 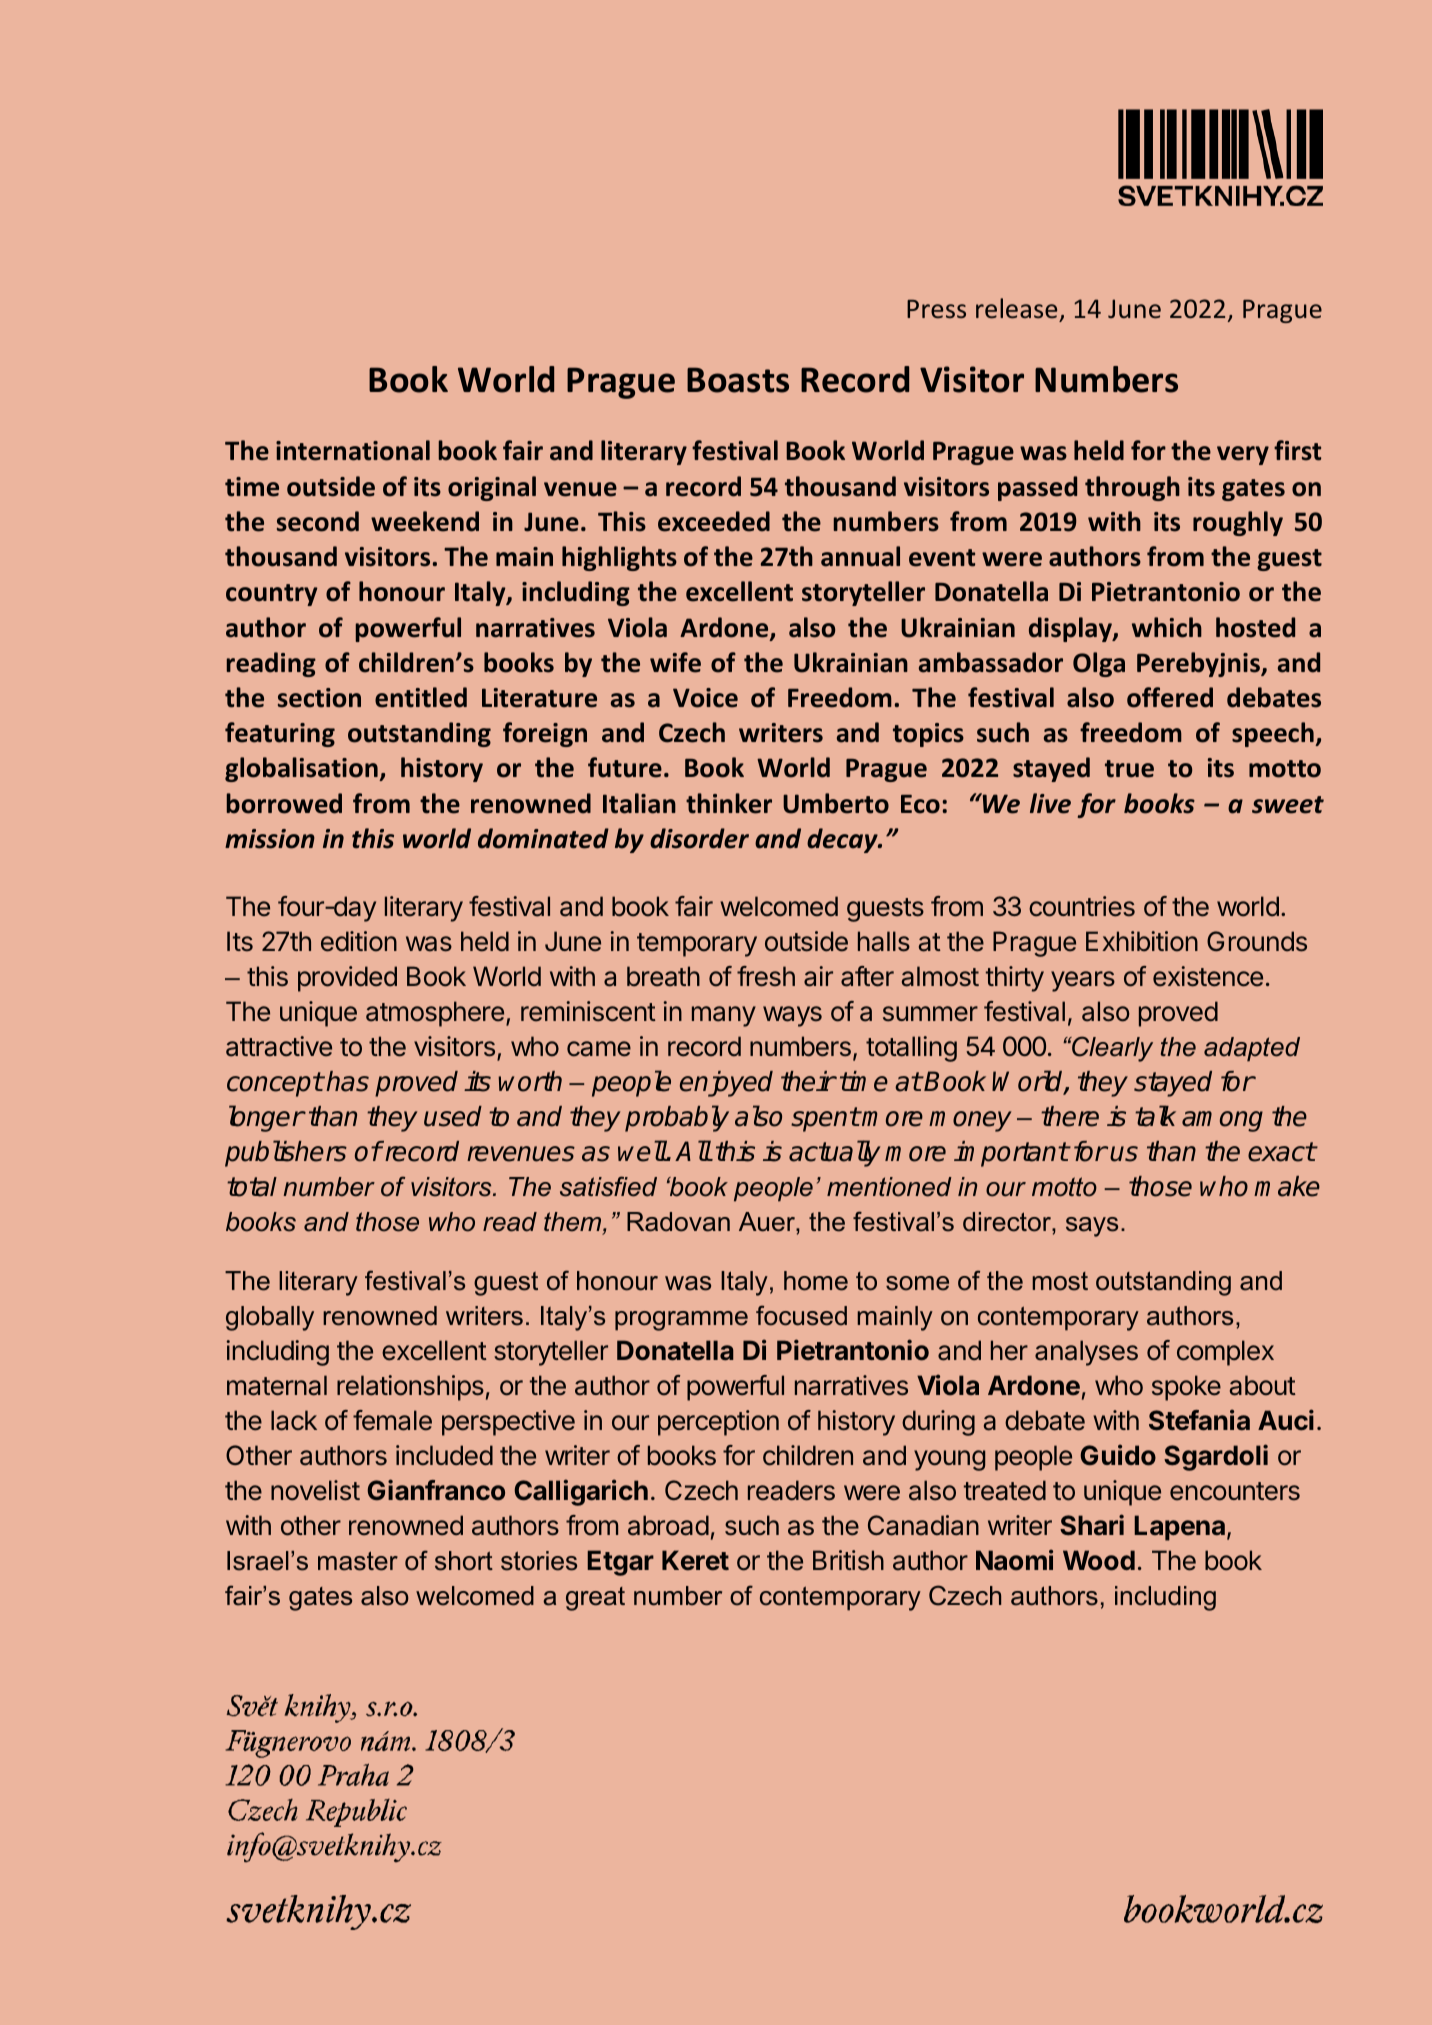 What do you see at coordinates (766, 976) in the screenshot?
I see `fresh` at bounding box center [766, 976].
